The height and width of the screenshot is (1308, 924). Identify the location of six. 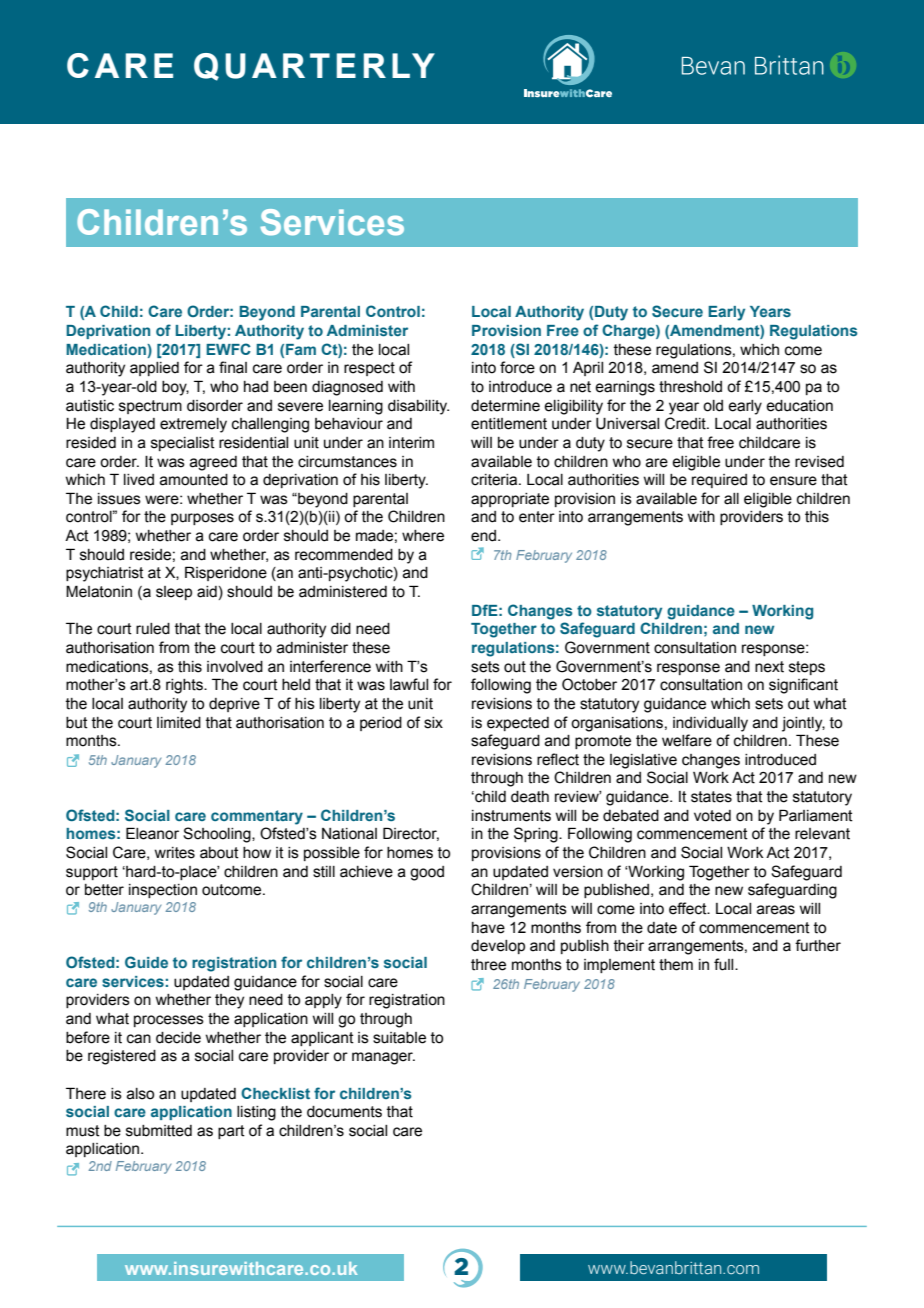
(433, 723).
